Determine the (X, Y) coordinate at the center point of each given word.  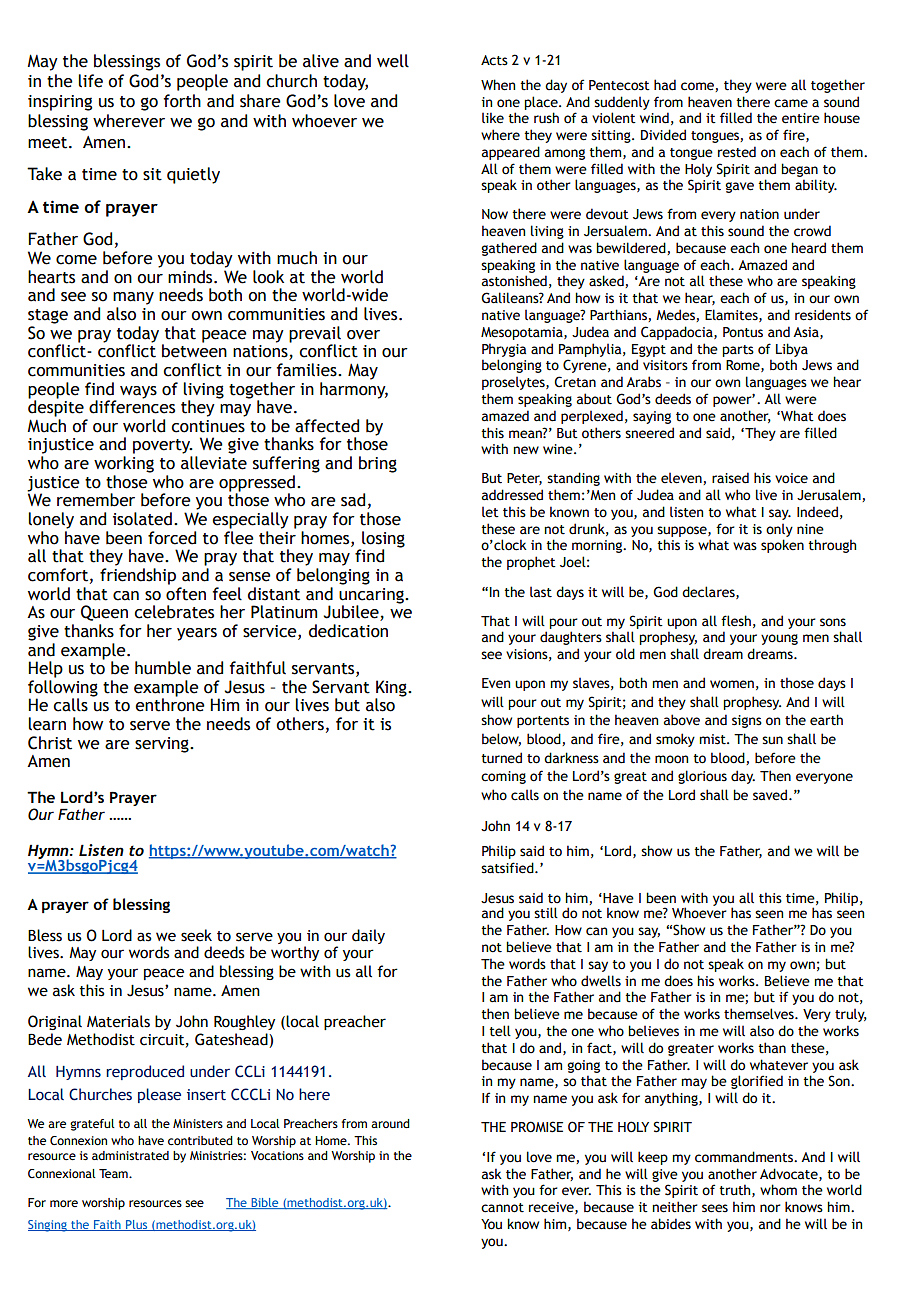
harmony (354, 390)
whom (778, 1190)
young (779, 639)
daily (368, 936)
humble (163, 668)
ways (138, 392)
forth (182, 101)
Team (114, 1173)
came (791, 103)
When (498, 85)
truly (851, 1015)
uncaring (372, 597)
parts (738, 351)
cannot (502, 1208)
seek (196, 935)
